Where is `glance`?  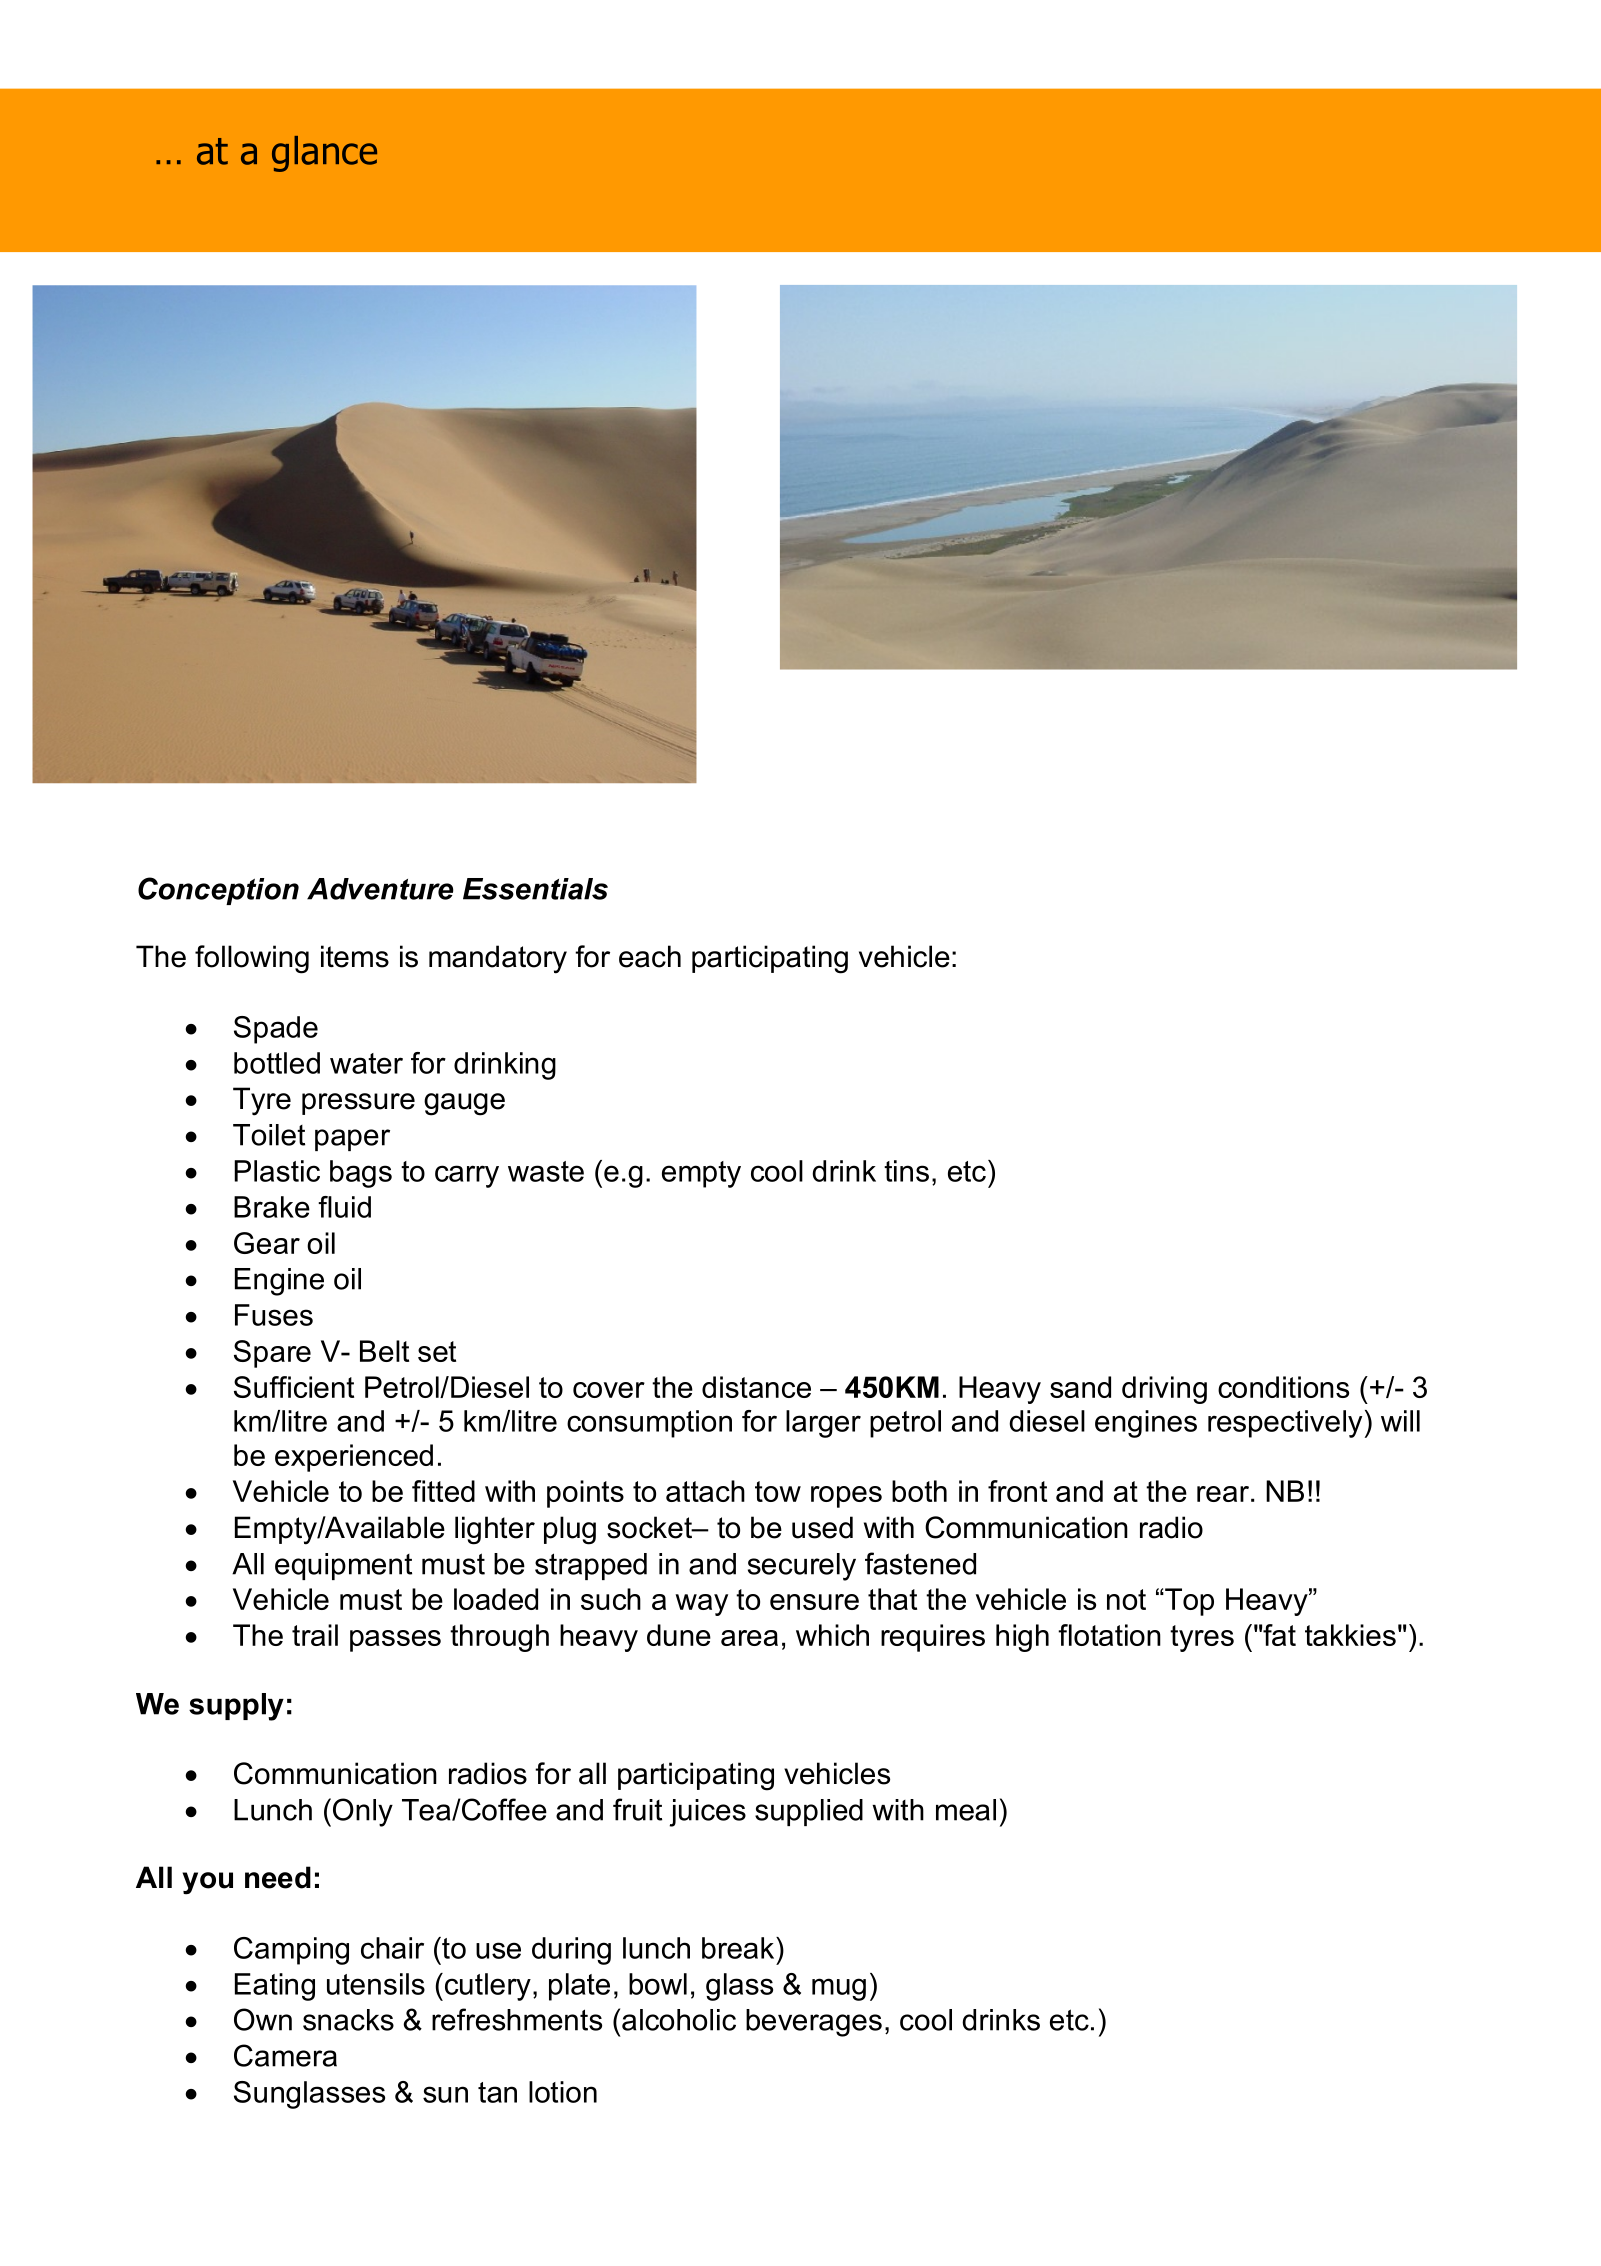 glance is located at coordinates (324, 154).
